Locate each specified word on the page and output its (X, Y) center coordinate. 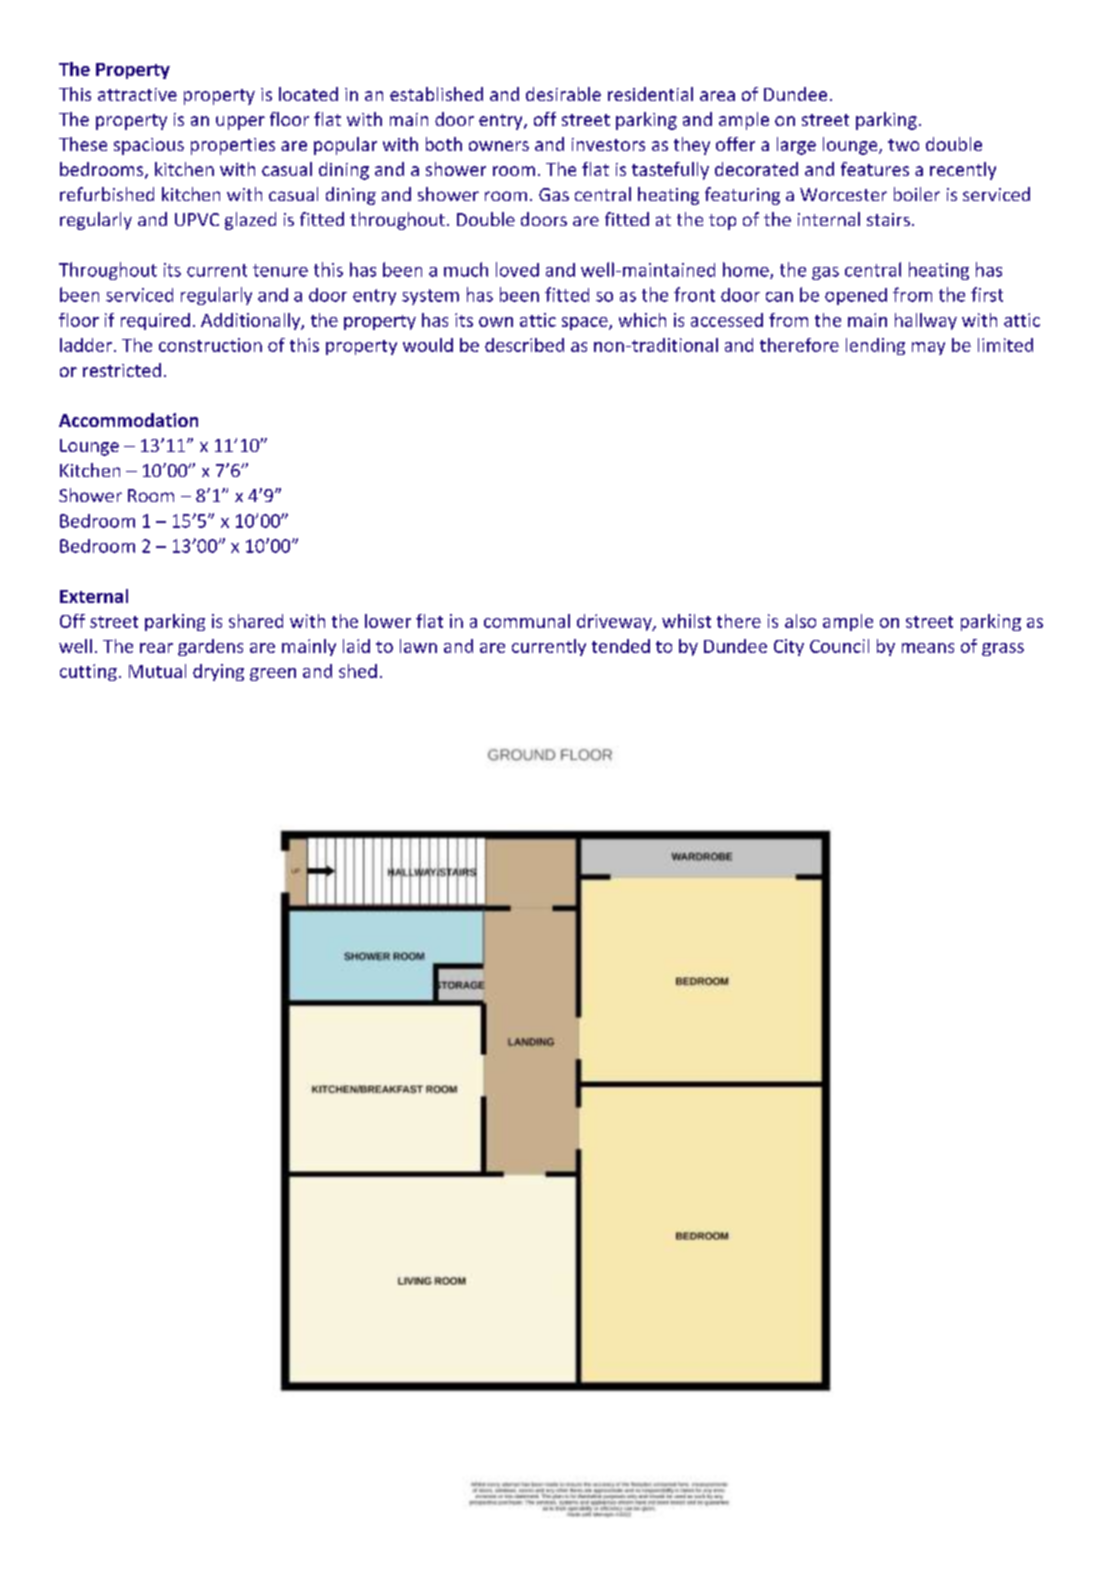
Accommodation (128, 420)
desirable (563, 94)
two (903, 145)
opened (856, 296)
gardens (210, 647)
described (524, 345)
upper (240, 123)
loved (517, 269)
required (155, 321)
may (928, 348)
